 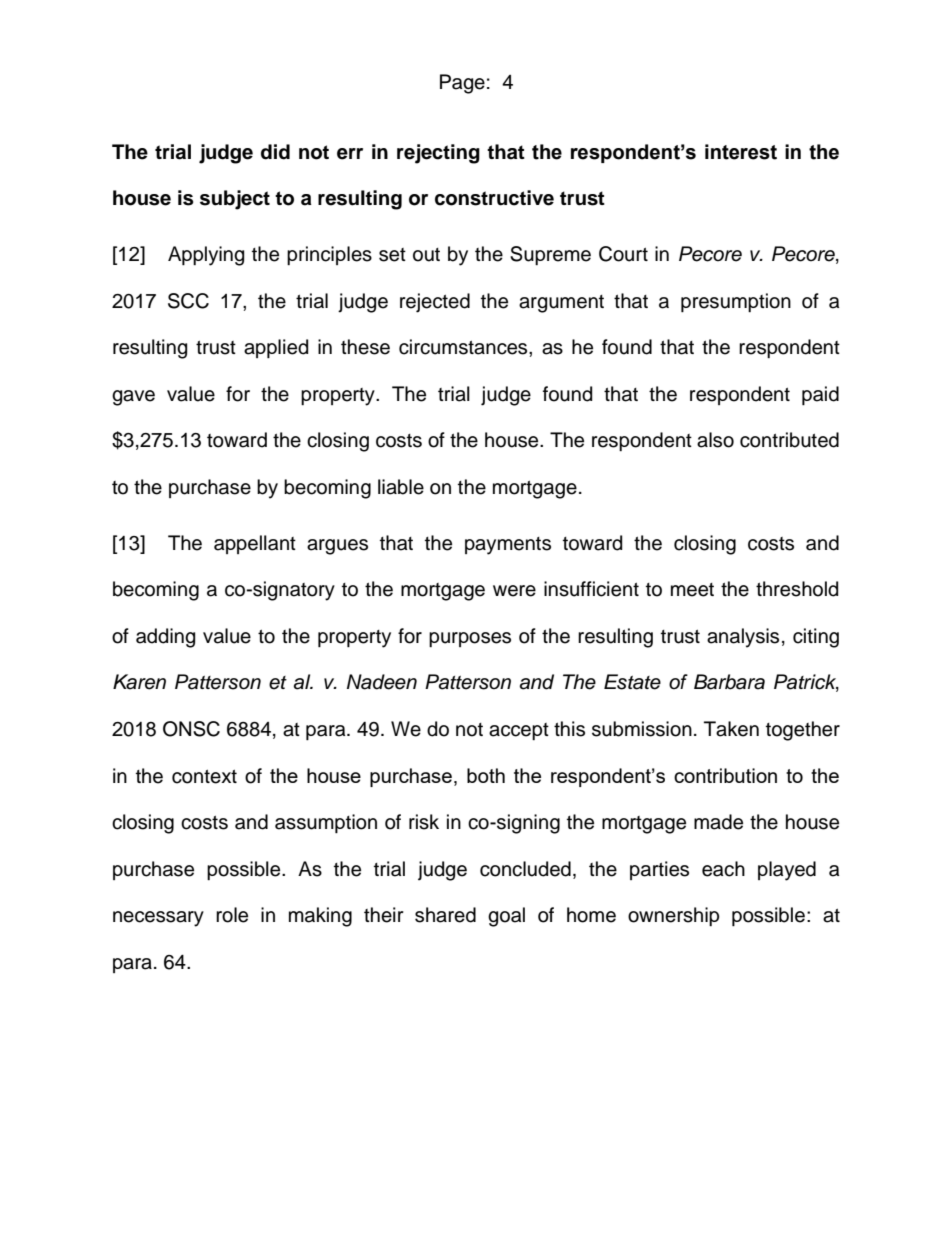 I want to click on argues, so click(x=337, y=547).
